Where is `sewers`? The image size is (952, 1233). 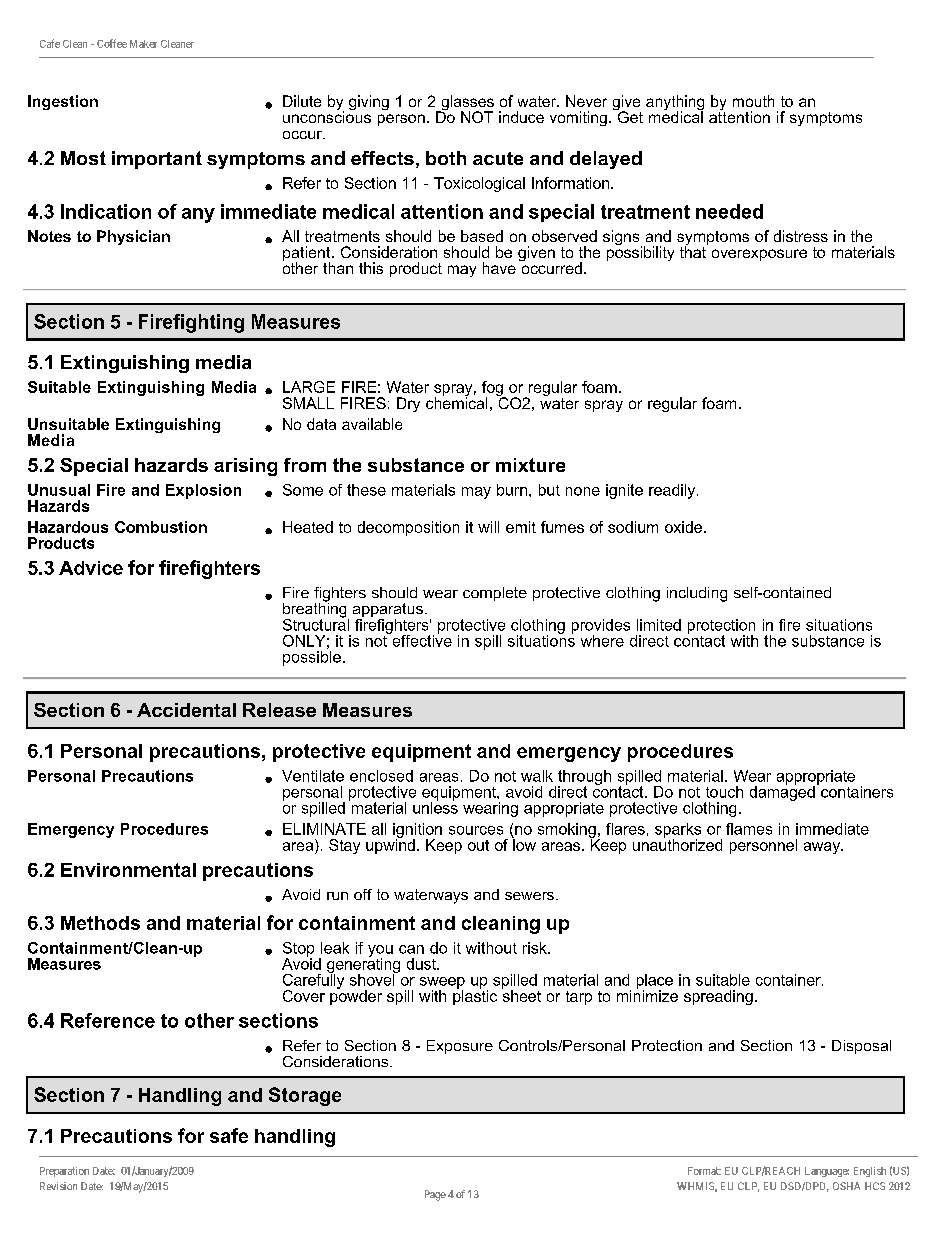 sewers is located at coordinates (529, 896).
